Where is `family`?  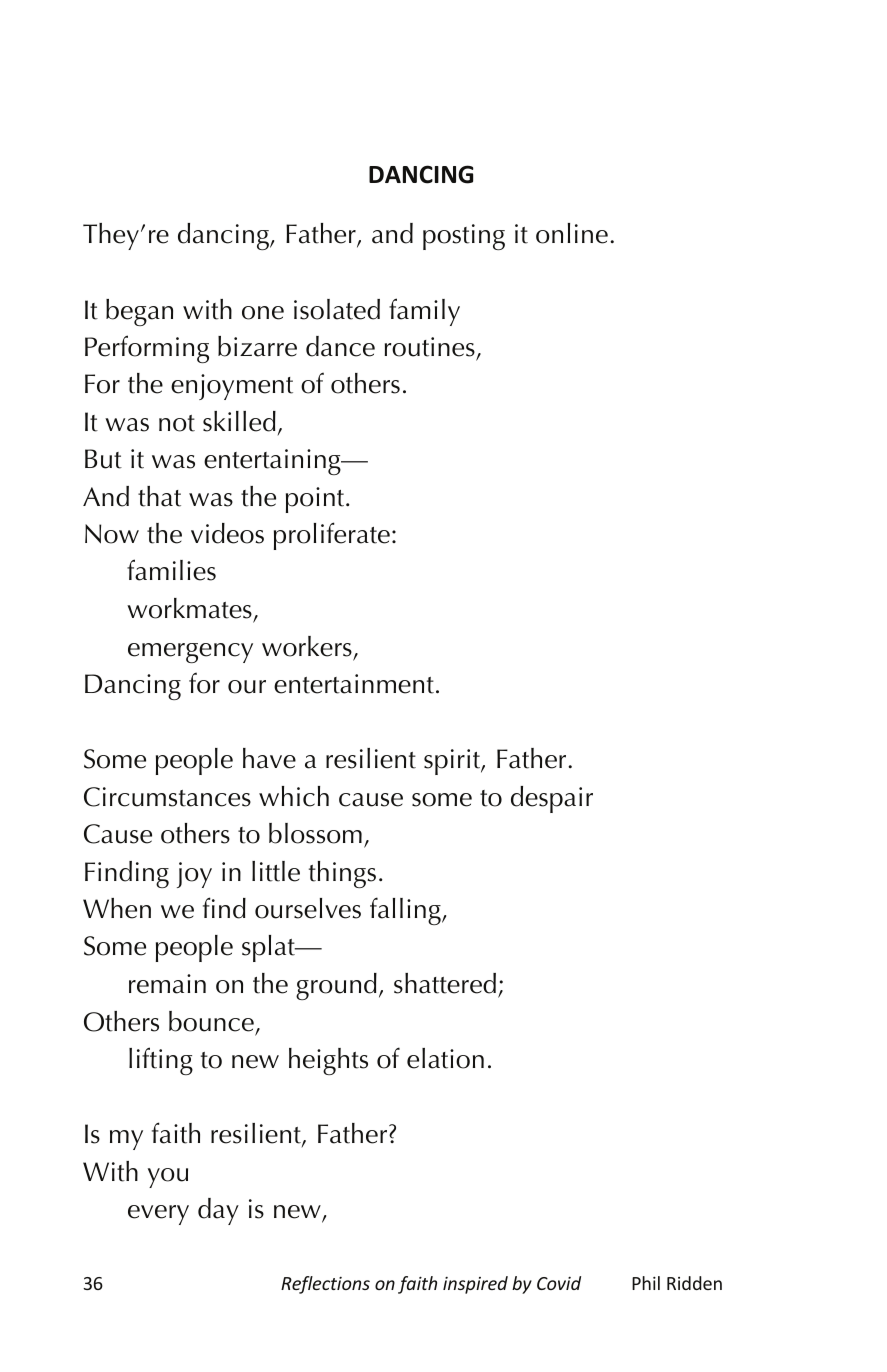
family is located at coordinates (424, 312).
